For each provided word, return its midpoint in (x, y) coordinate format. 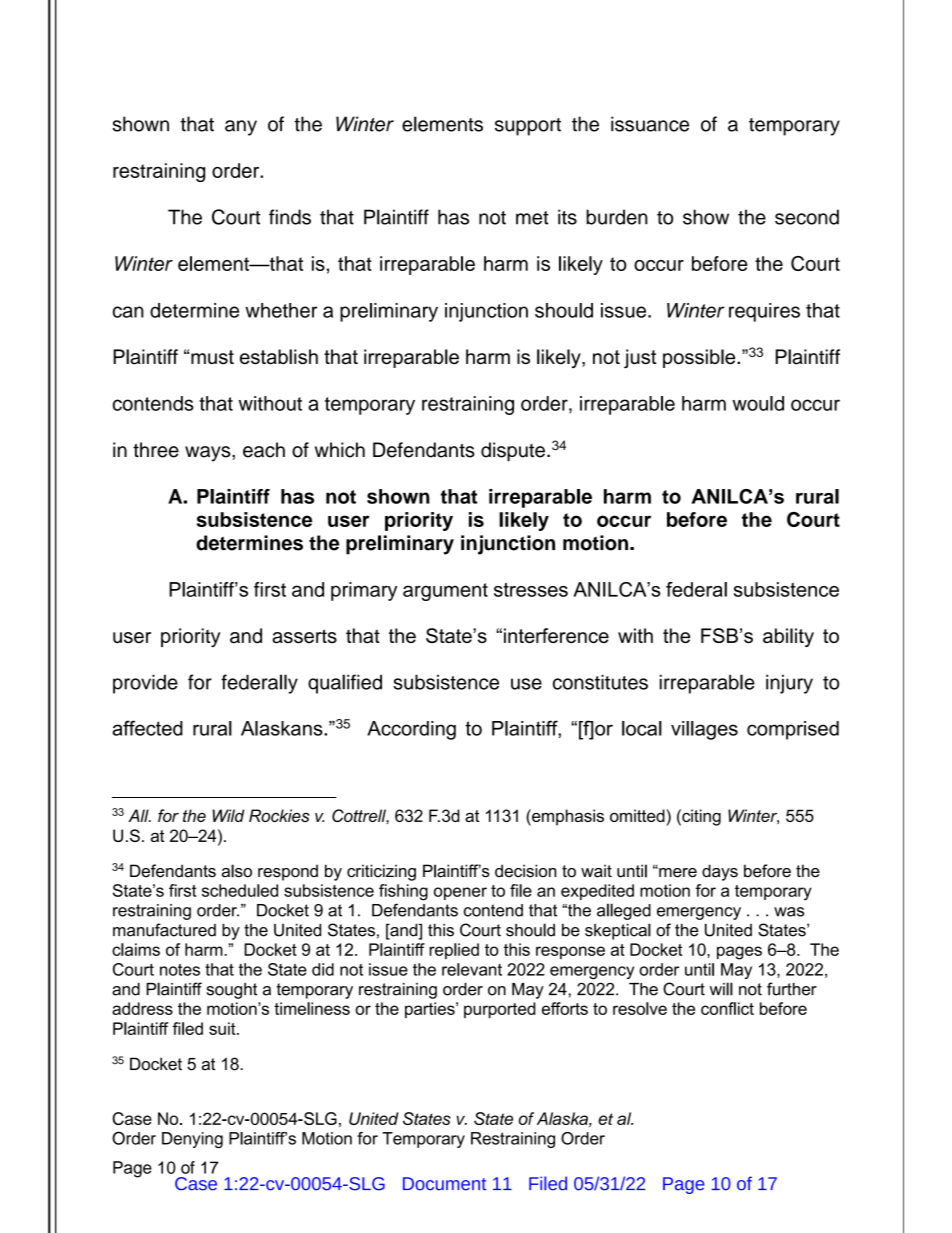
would (758, 403)
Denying (192, 1140)
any (241, 128)
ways (209, 454)
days (720, 872)
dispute (513, 452)
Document (445, 1184)
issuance (650, 124)
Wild (228, 815)
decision (525, 871)
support (528, 127)
